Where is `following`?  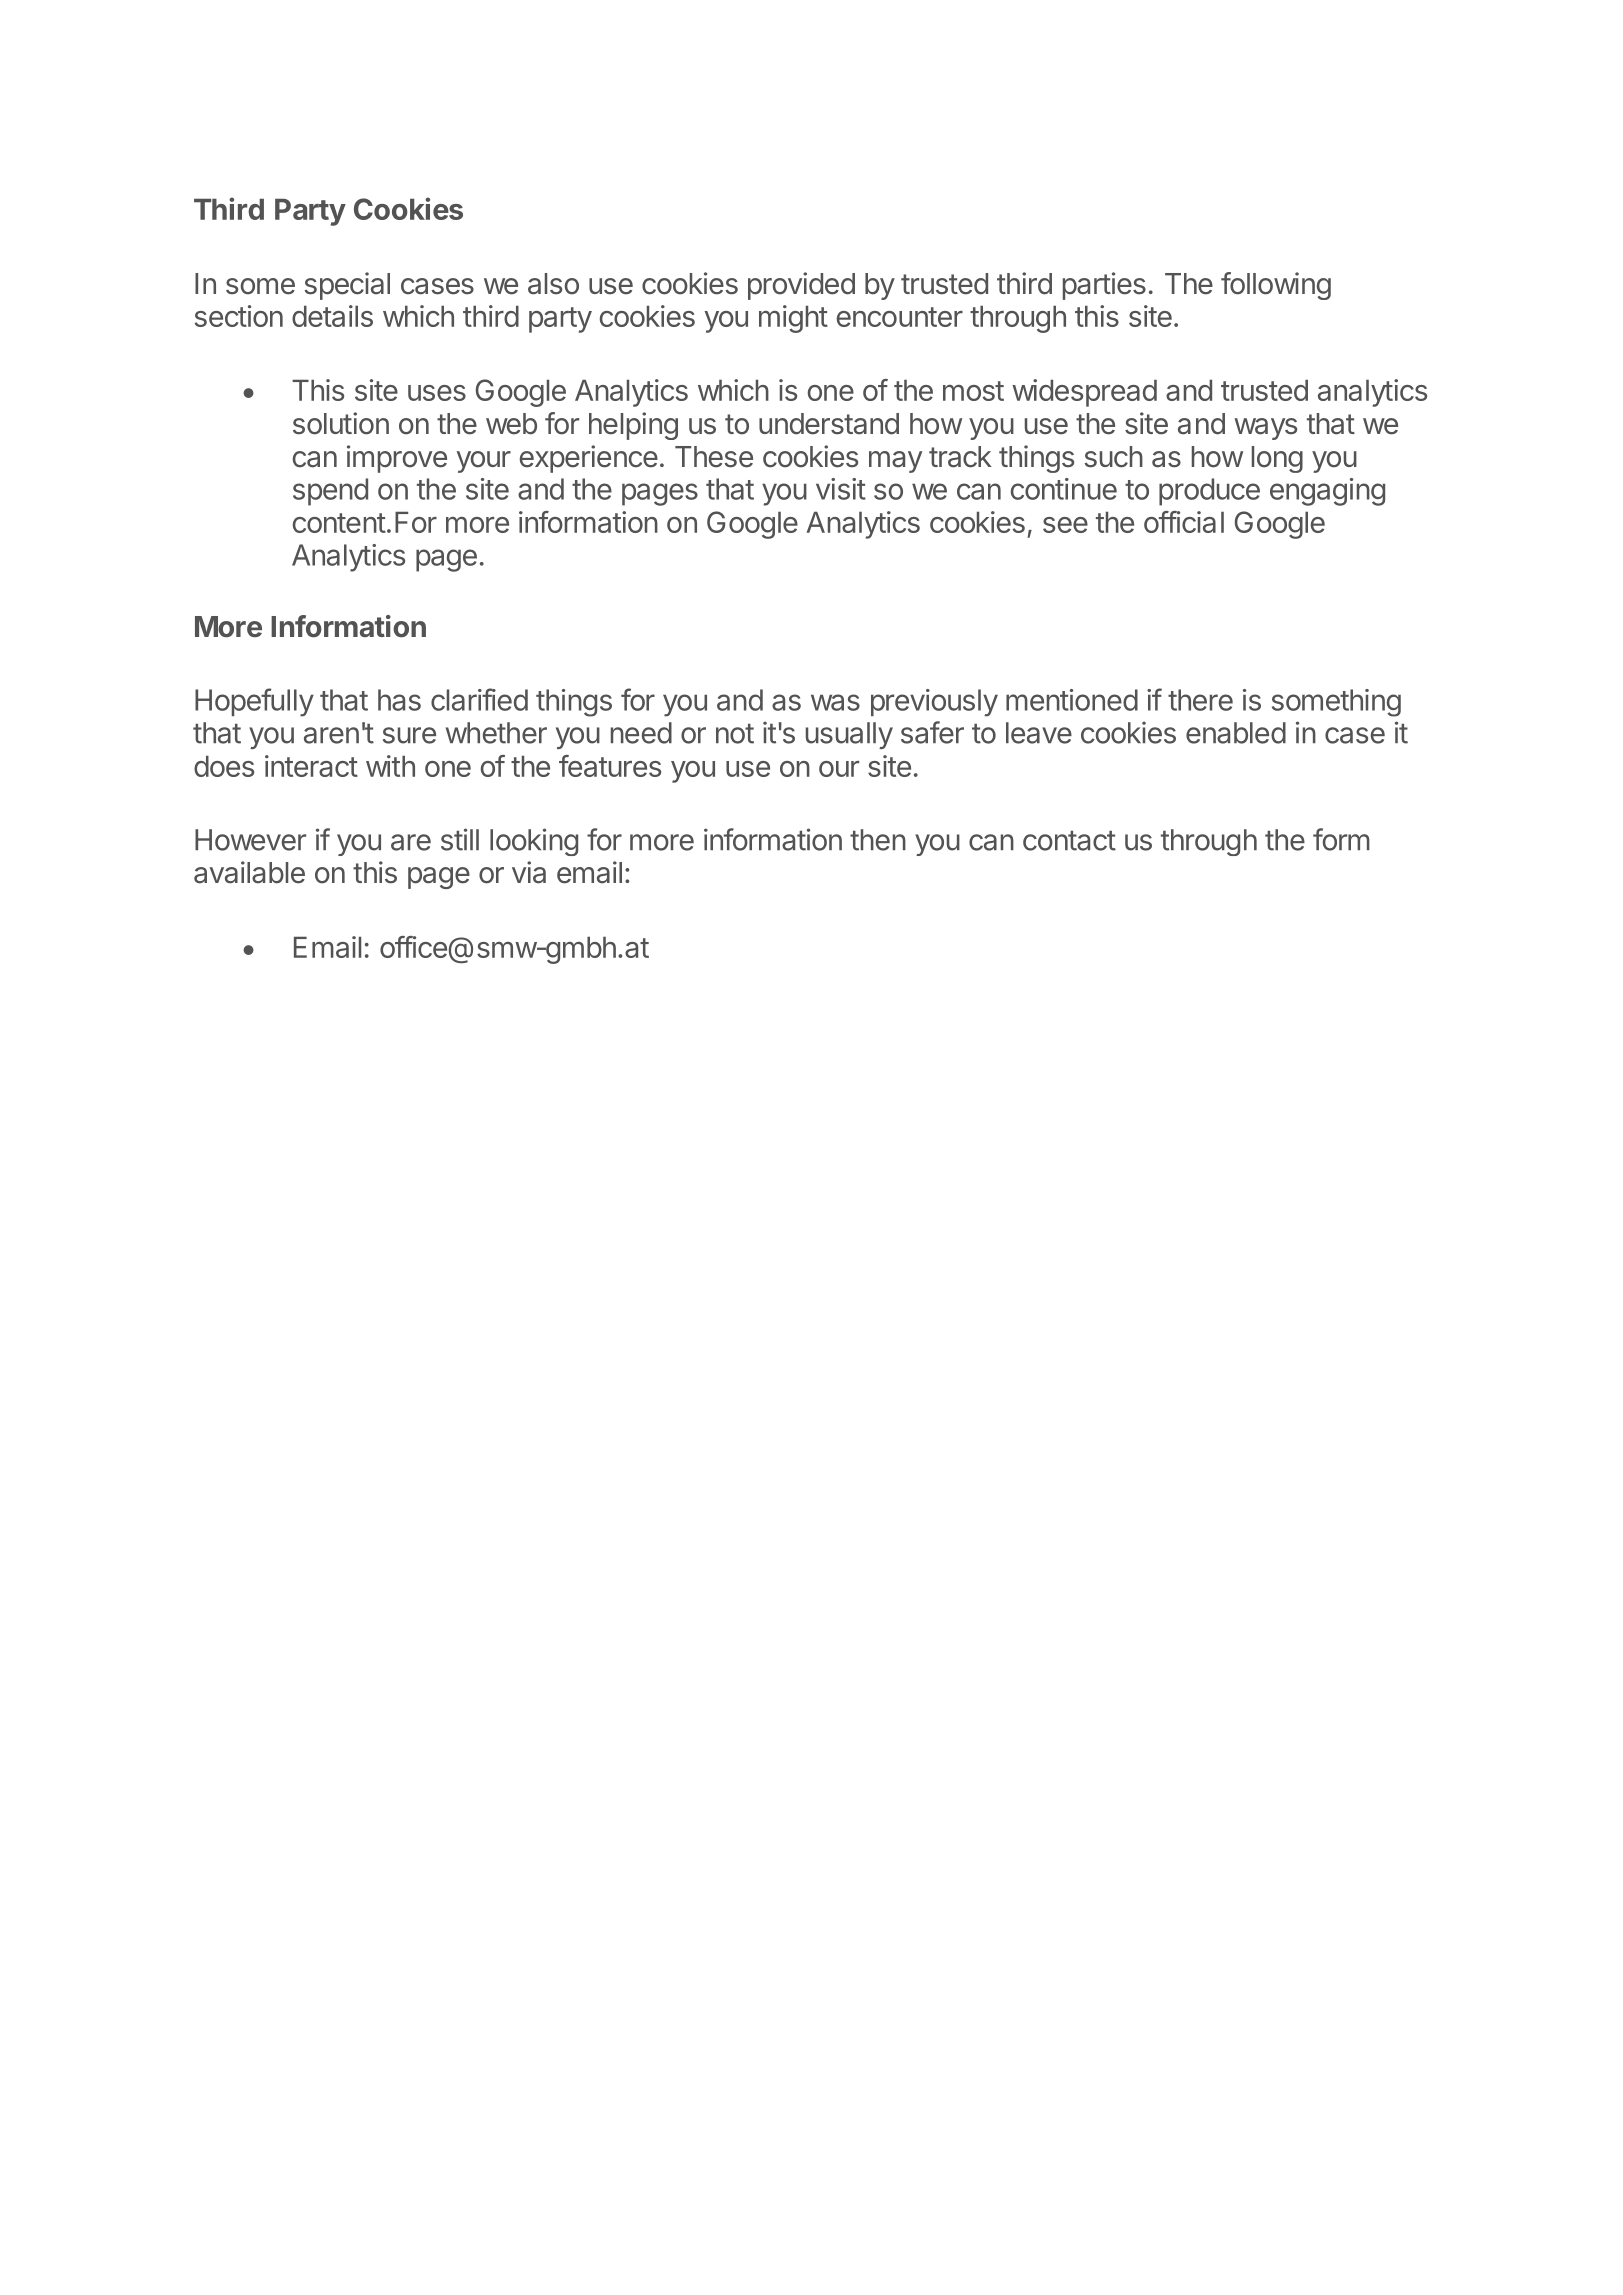
following is located at coordinates (1276, 286).
